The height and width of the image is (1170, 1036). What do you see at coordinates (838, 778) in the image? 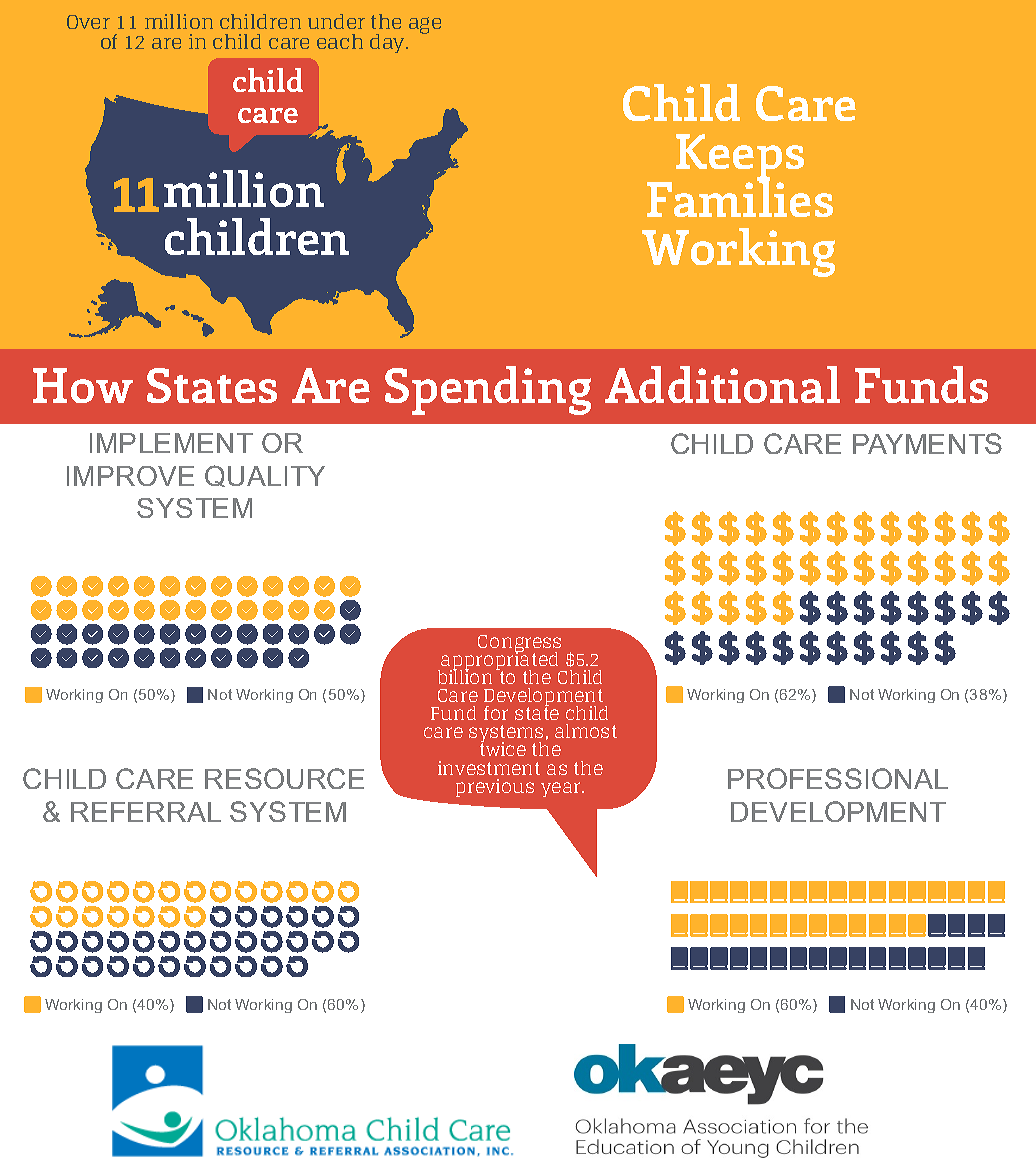
I see `PROFESSIONAL` at bounding box center [838, 778].
